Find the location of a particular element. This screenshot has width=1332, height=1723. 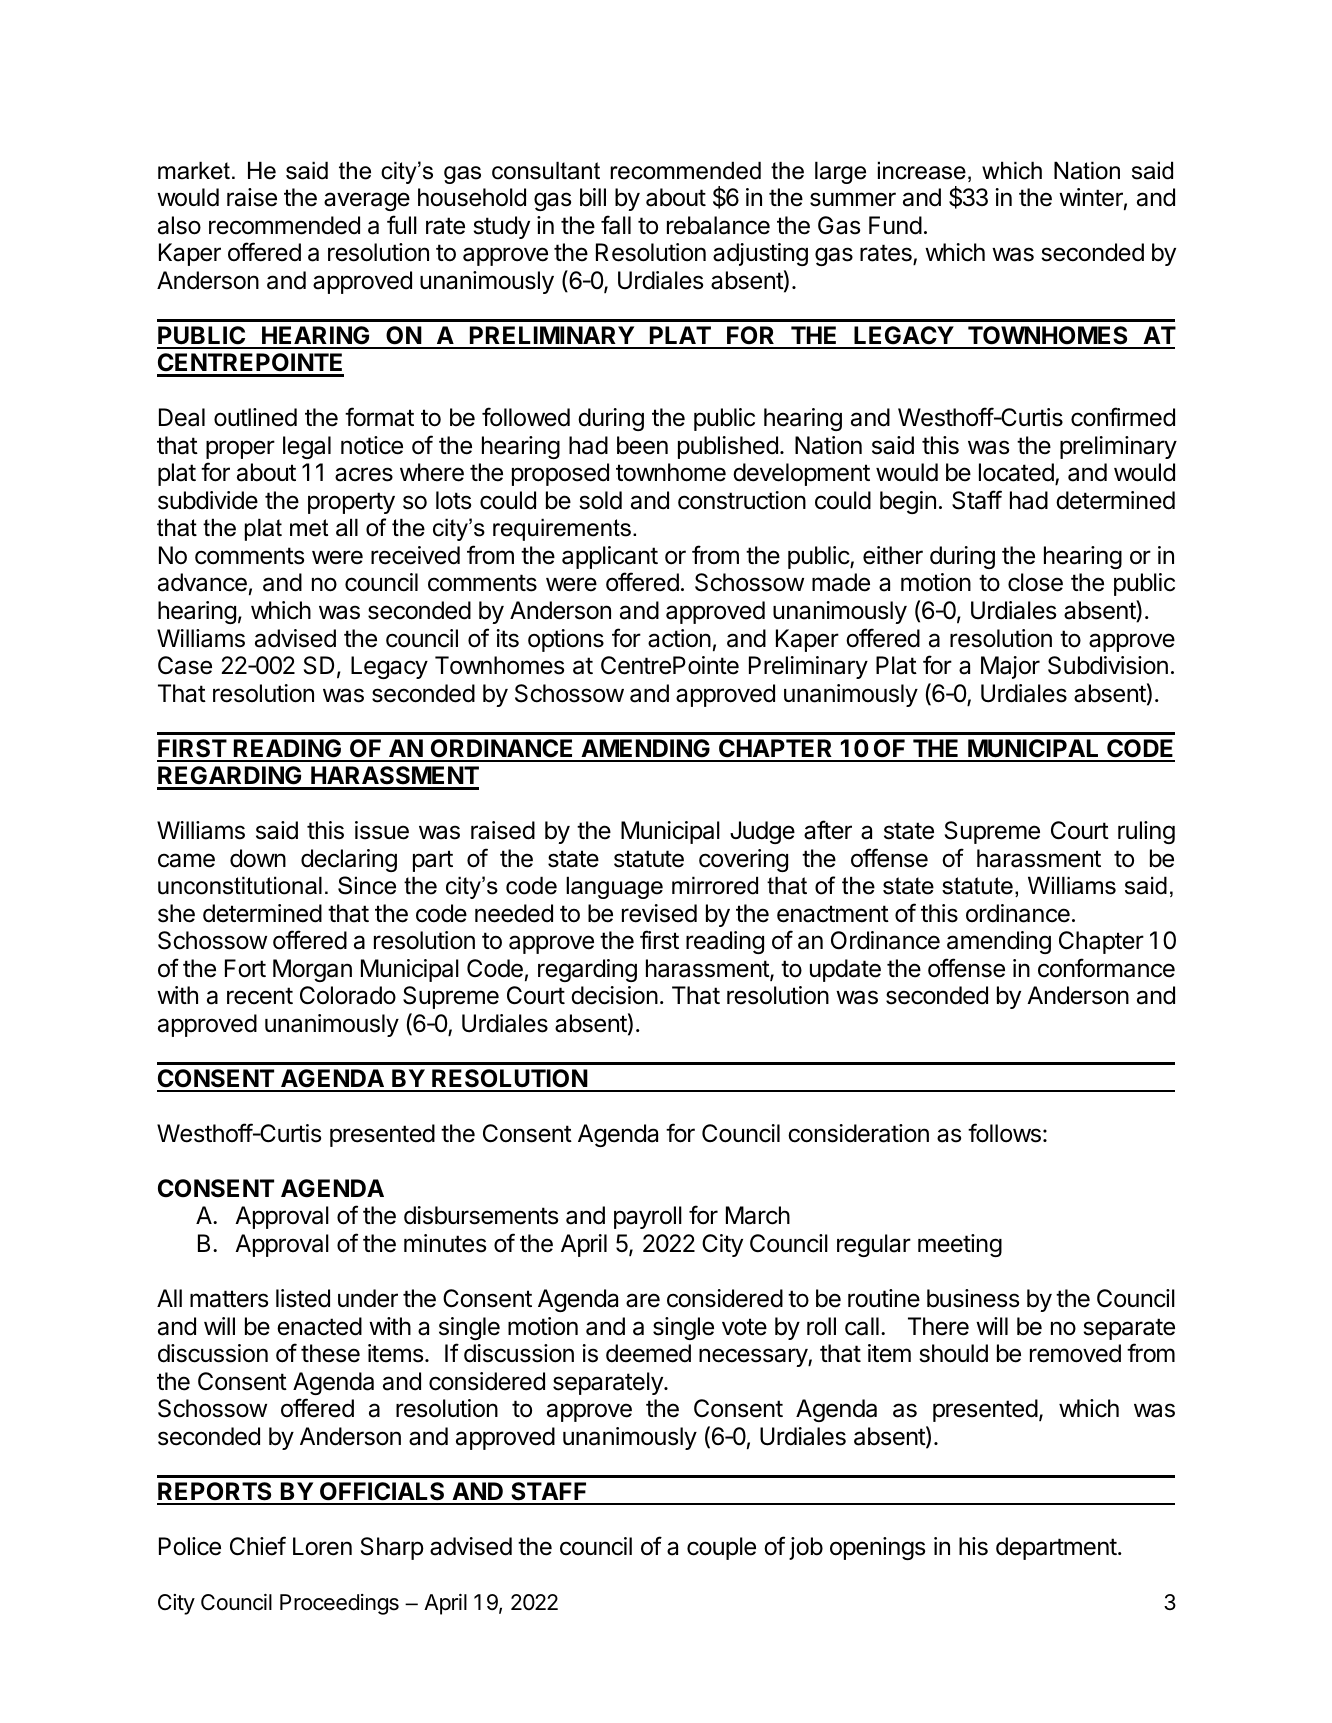

average is located at coordinates (367, 201).
